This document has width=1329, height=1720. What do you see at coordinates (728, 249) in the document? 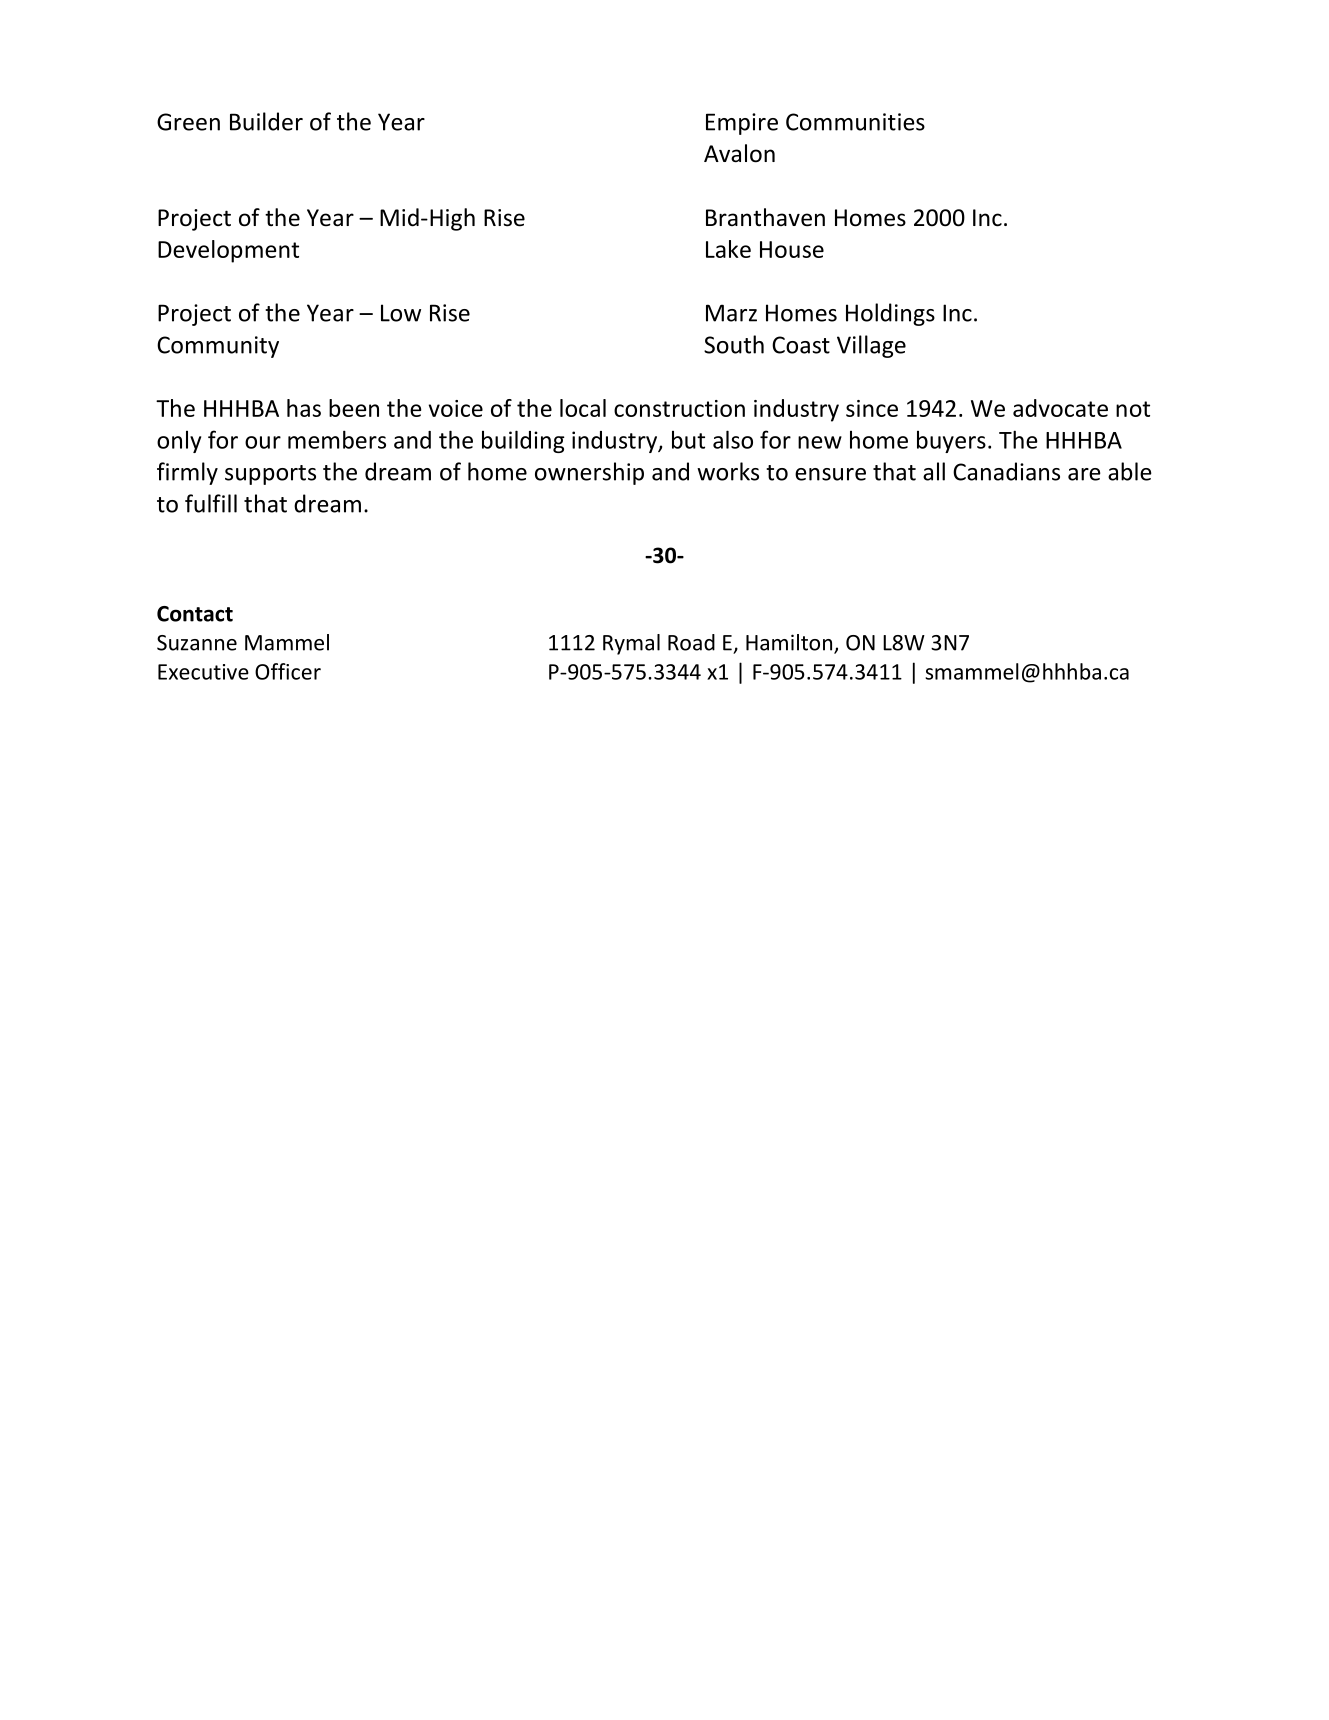
I see `Lake` at bounding box center [728, 249].
